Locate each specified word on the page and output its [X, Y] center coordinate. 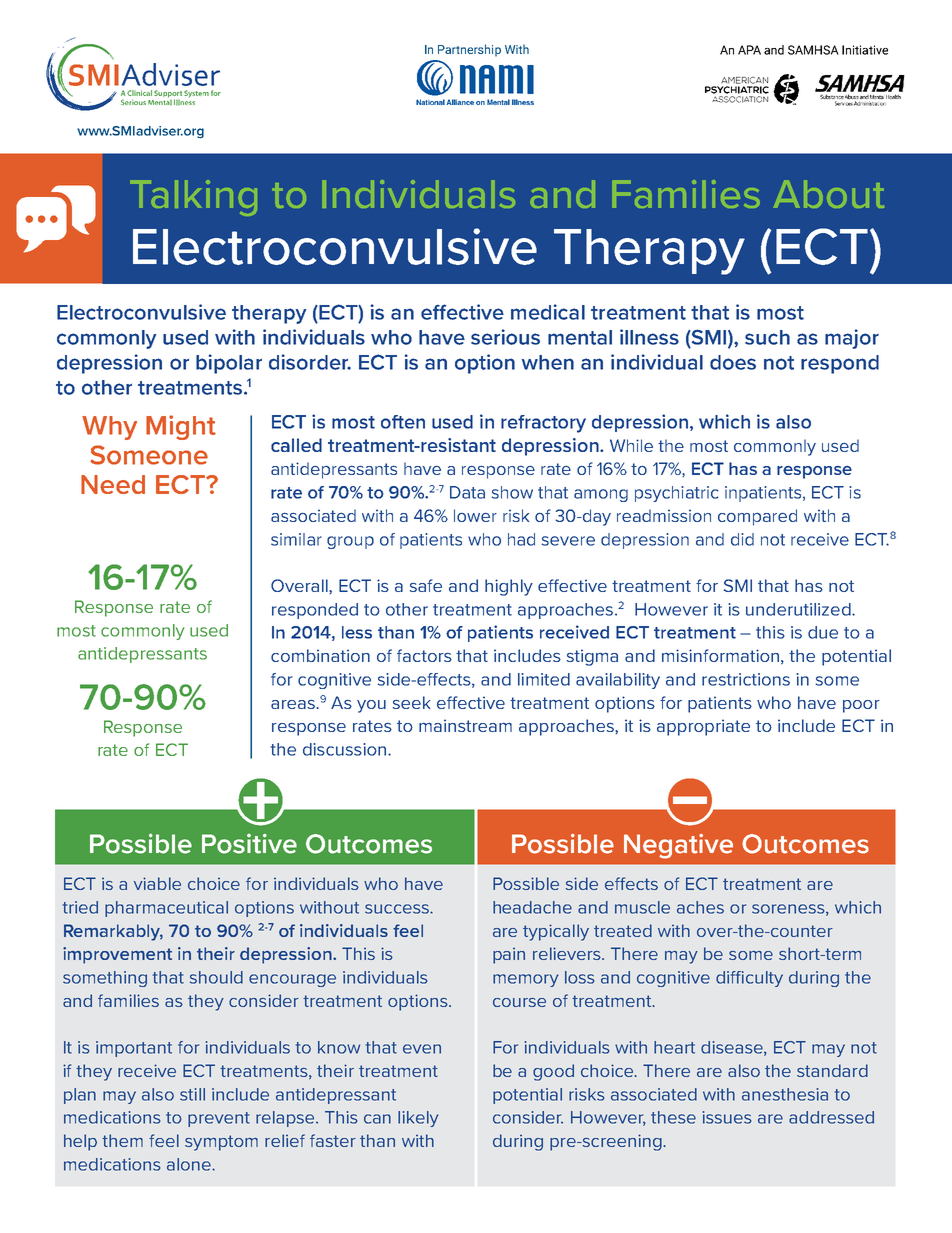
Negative [678, 846]
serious [505, 337]
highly [509, 587]
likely [418, 1119]
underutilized [799, 609]
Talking [194, 198]
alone [190, 1164]
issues [727, 1117]
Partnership [469, 50]
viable [157, 883]
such [767, 337]
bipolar [229, 364]
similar [296, 539]
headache [532, 907]
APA [749, 50]
